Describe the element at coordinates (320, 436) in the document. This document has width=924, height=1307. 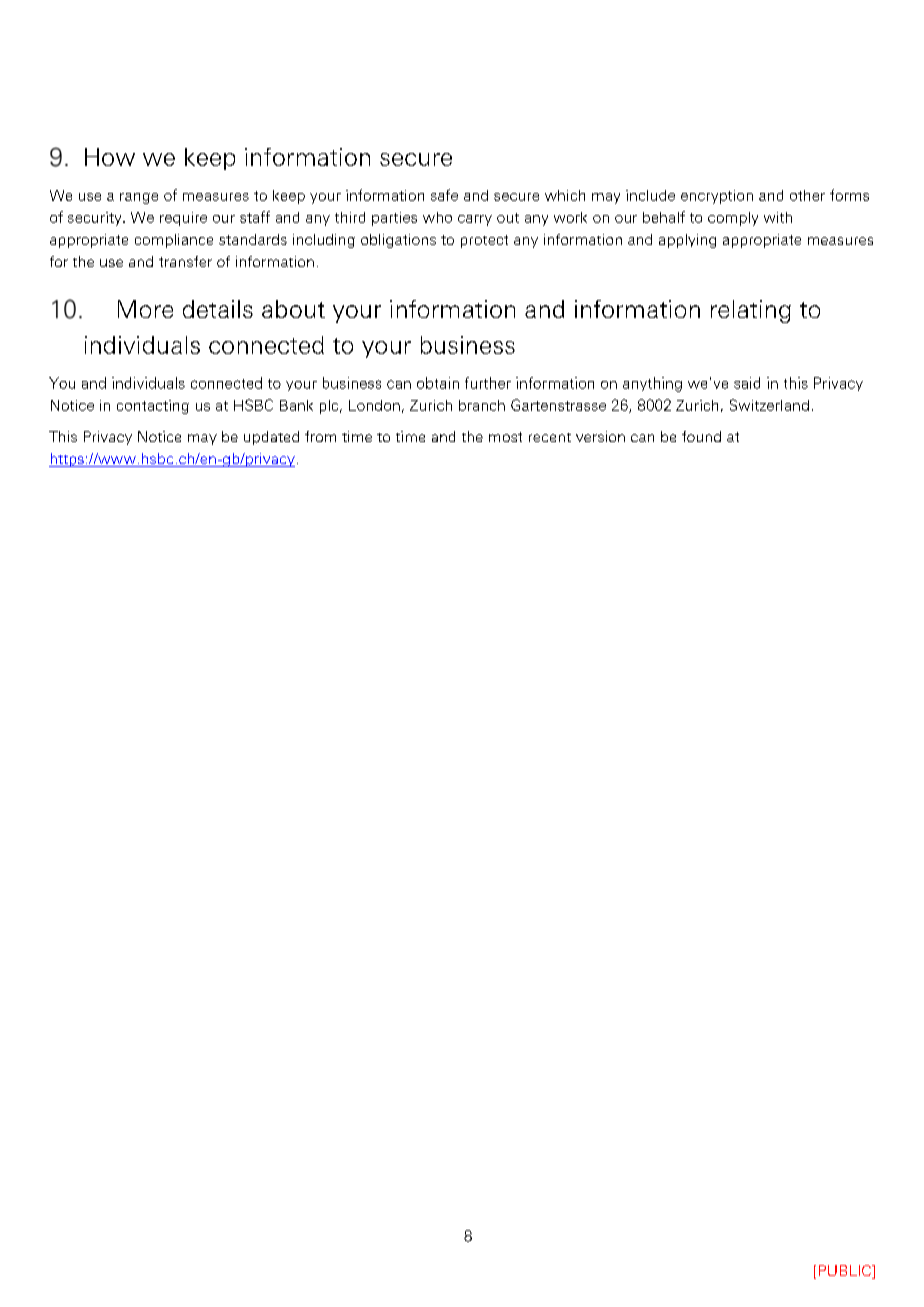
I see `from` at that location.
